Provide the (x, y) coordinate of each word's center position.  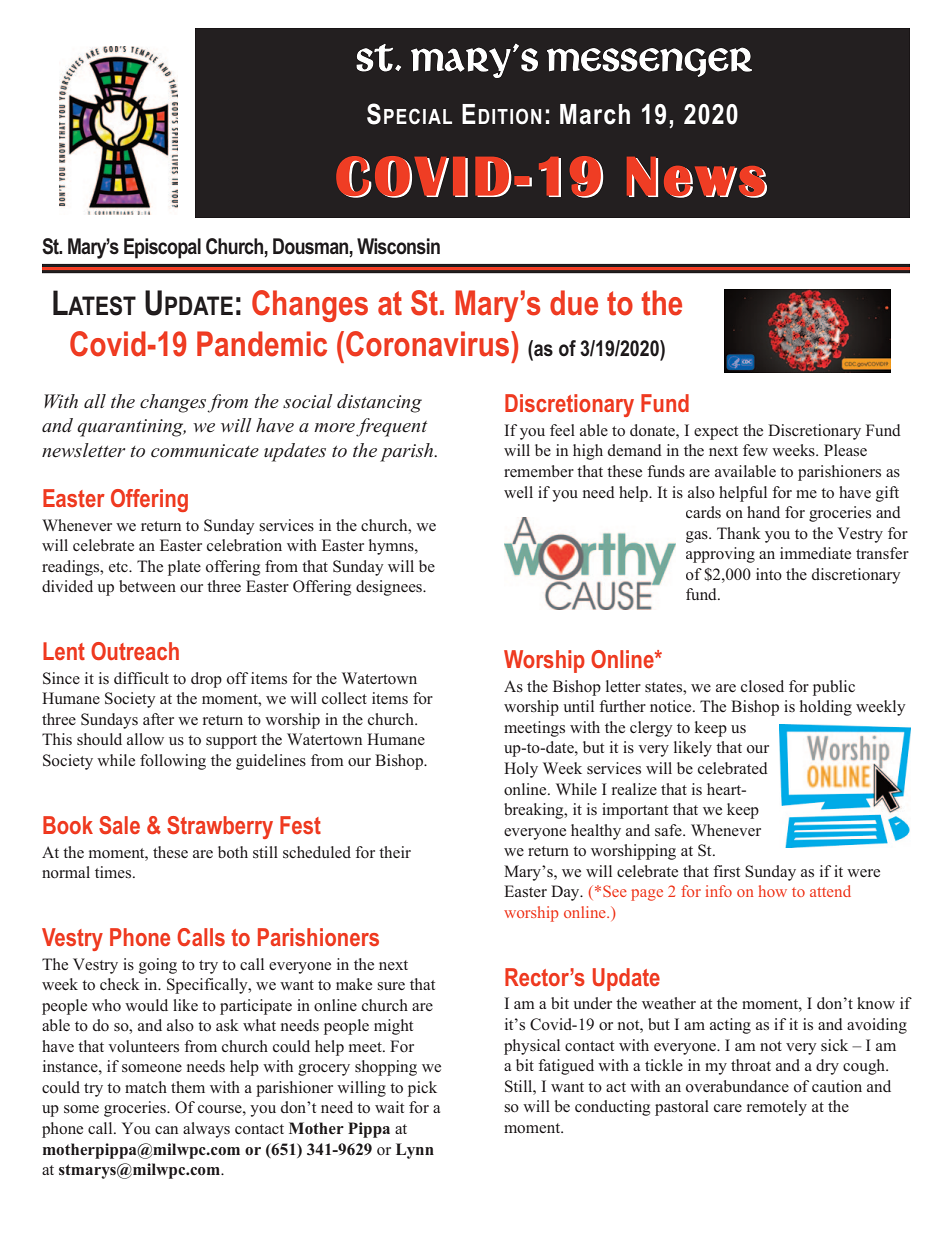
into (769, 574)
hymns (392, 547)
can (166, 1130)
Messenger (649, 62)
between (147, 586)
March (595, 114)
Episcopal (162, 248)
